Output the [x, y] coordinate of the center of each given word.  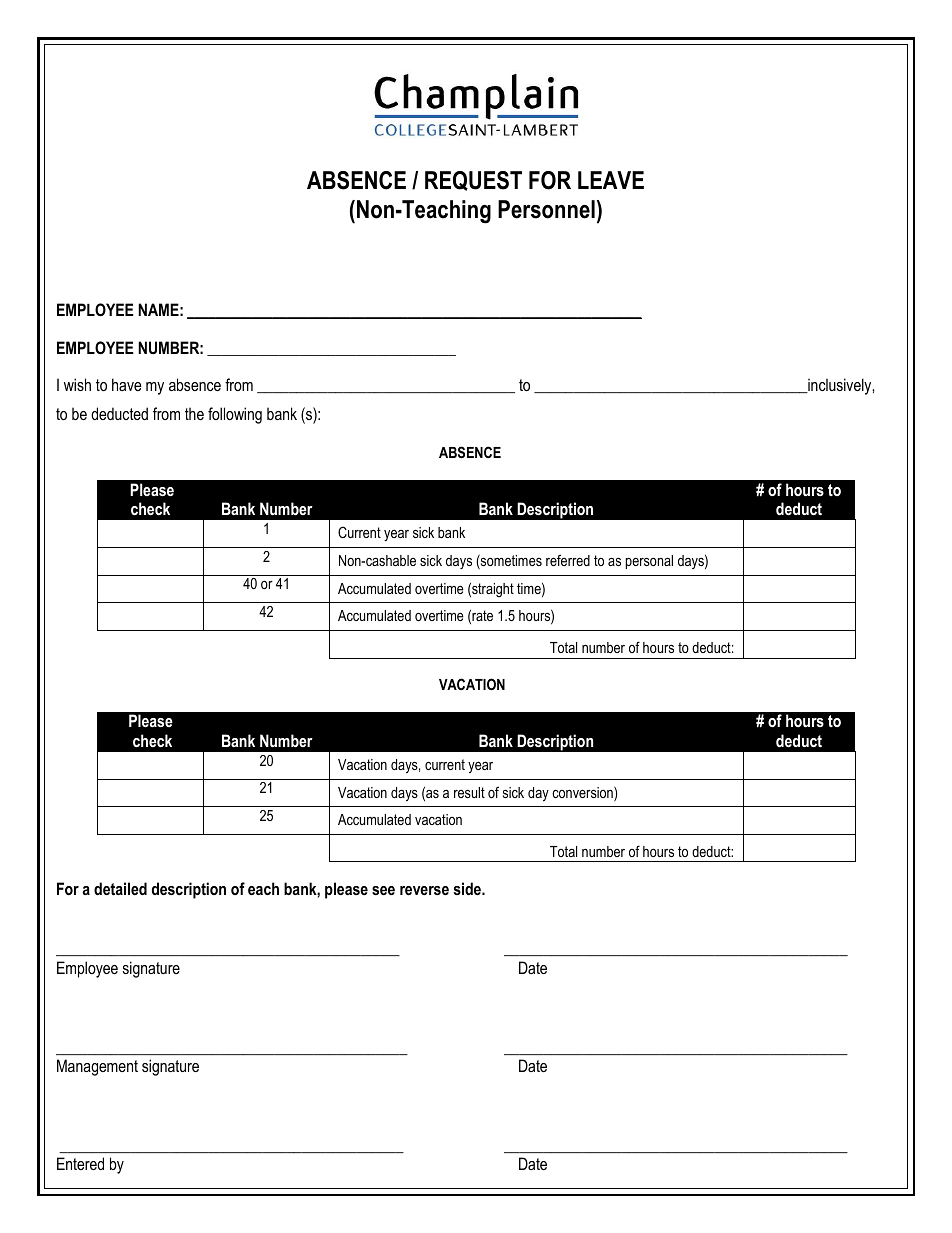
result [469, 792]
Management [97, 1067]
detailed [120, 888]
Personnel [546, 209]
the [194, 413]
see [383, 890]
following [235, 415]
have [127, 384]
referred [568, 560]
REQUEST [473, 181]
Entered [80, 1163]
